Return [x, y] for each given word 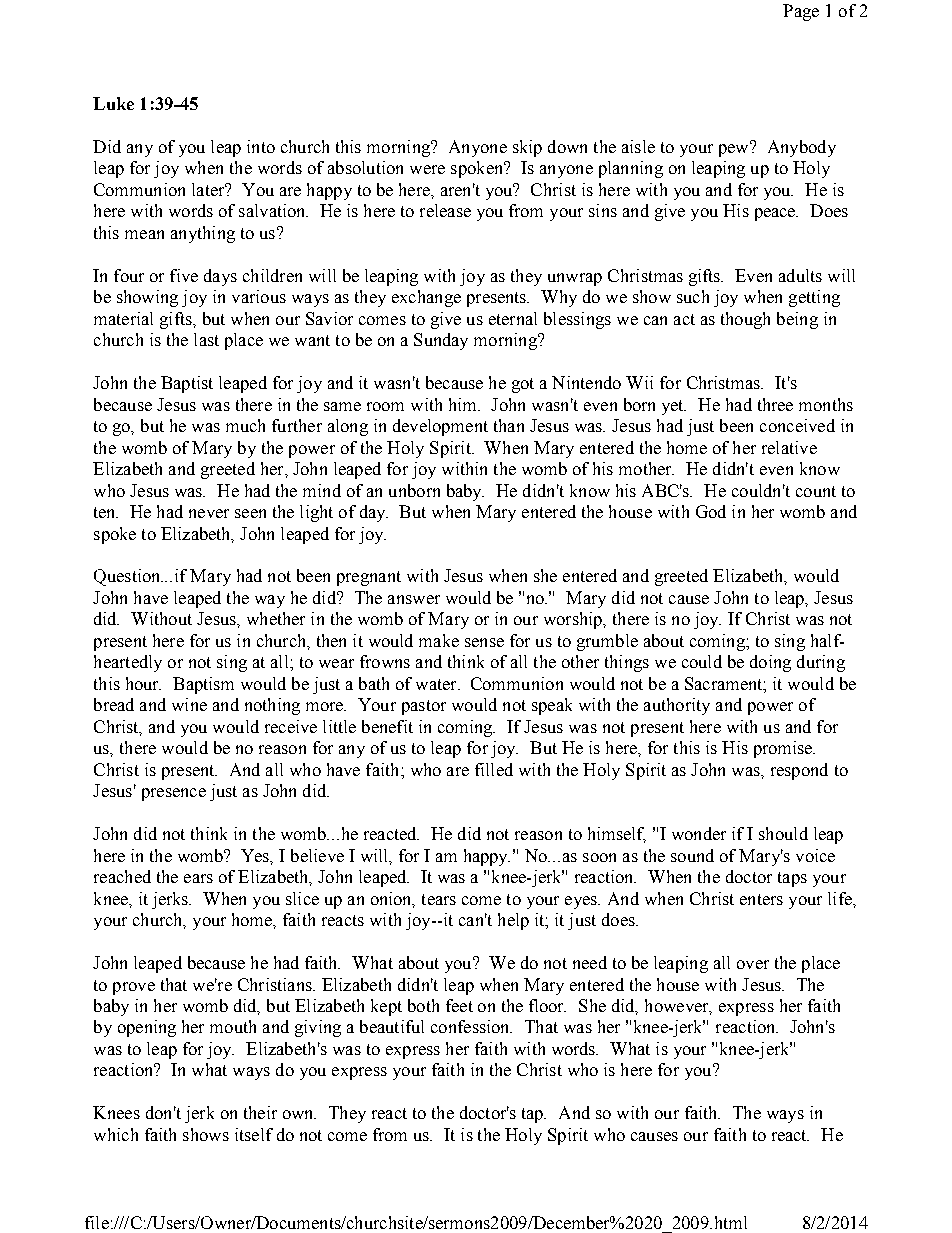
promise [784, 749]
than [509, 425]
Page [801, 12]
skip [527, 148]
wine [189, 704]
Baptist [187, 384]
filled [494, 769]
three [775, 404]
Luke [113, 103]
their [260, 1112]
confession [471, 1026]
